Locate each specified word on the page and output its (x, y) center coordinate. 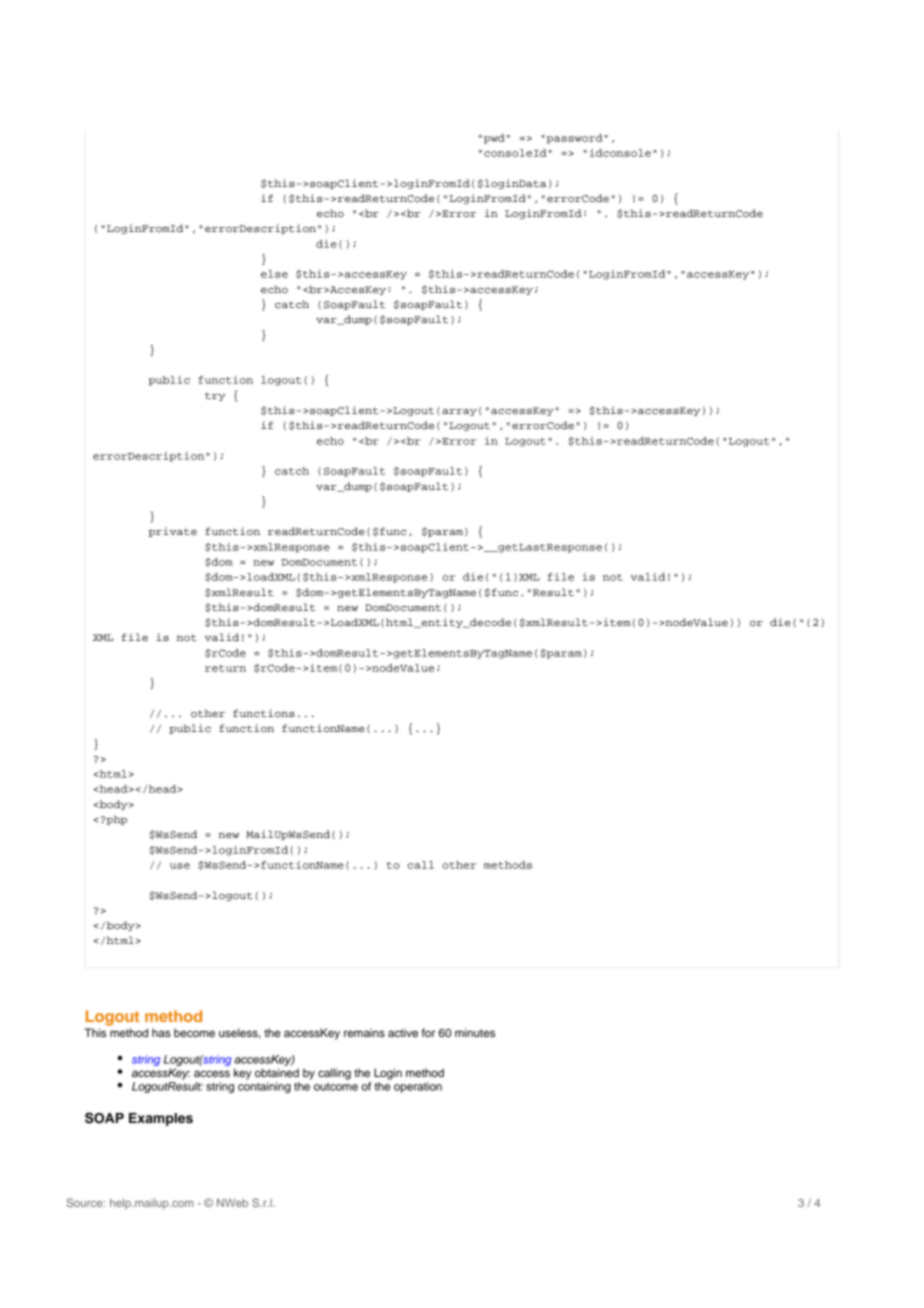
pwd (494, 139)
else (274, 274)
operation (418, 1087)
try (215, 396)
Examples (161, 1119)
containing (264, 1087)
